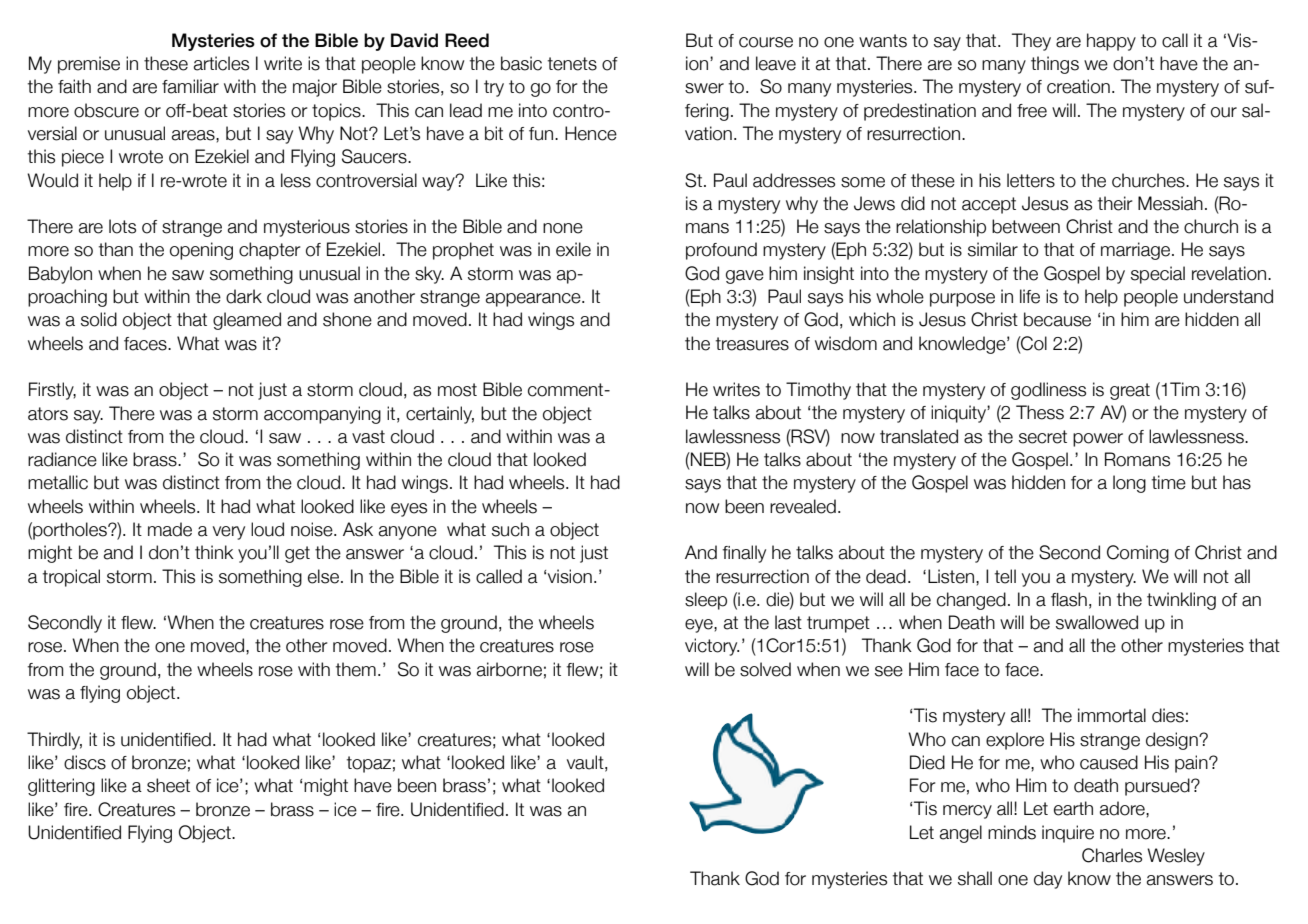 This page has width=1308, height=924. What do you see at coordinates (572, 64) in the page?
I see `tenets` at bounding box center [572, 64].
